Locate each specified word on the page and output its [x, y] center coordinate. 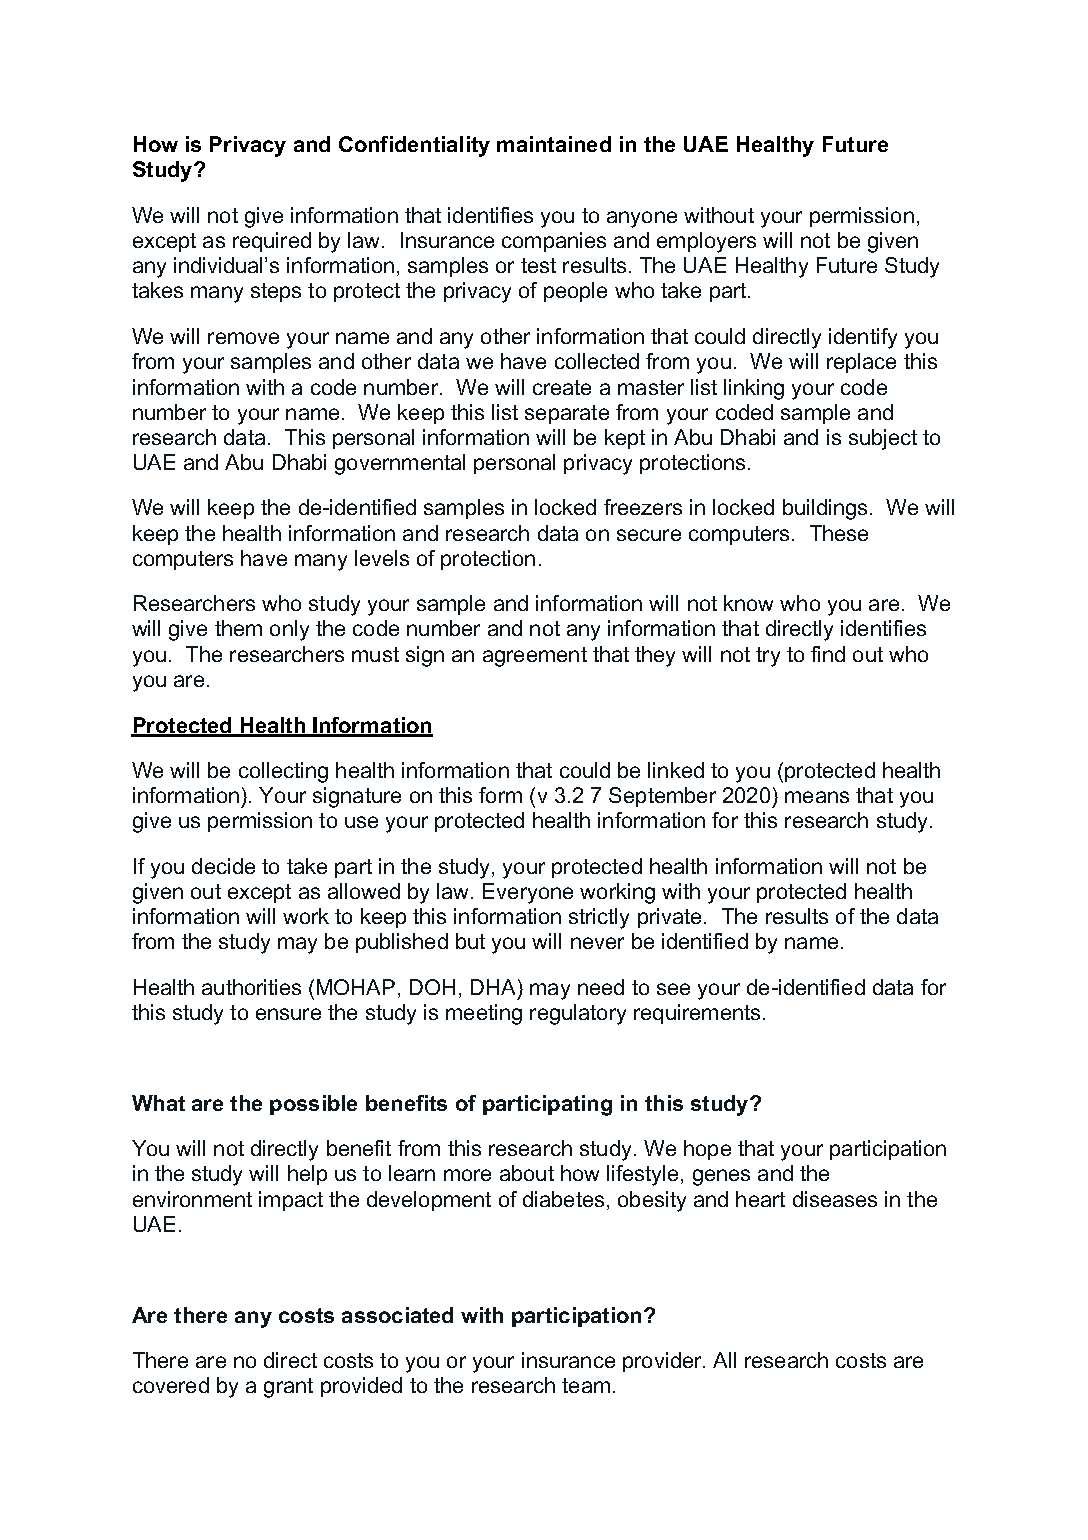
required [272, 242]
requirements [697, 1014]
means [817, 797]
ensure [288, 1014]
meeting [484, 1014]
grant [288, 1388]
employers [706, 242]
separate [567, 414]
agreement [535, 657]
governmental [400, 464]
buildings [825, 509]
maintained [554, 144]
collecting [283, 772]
